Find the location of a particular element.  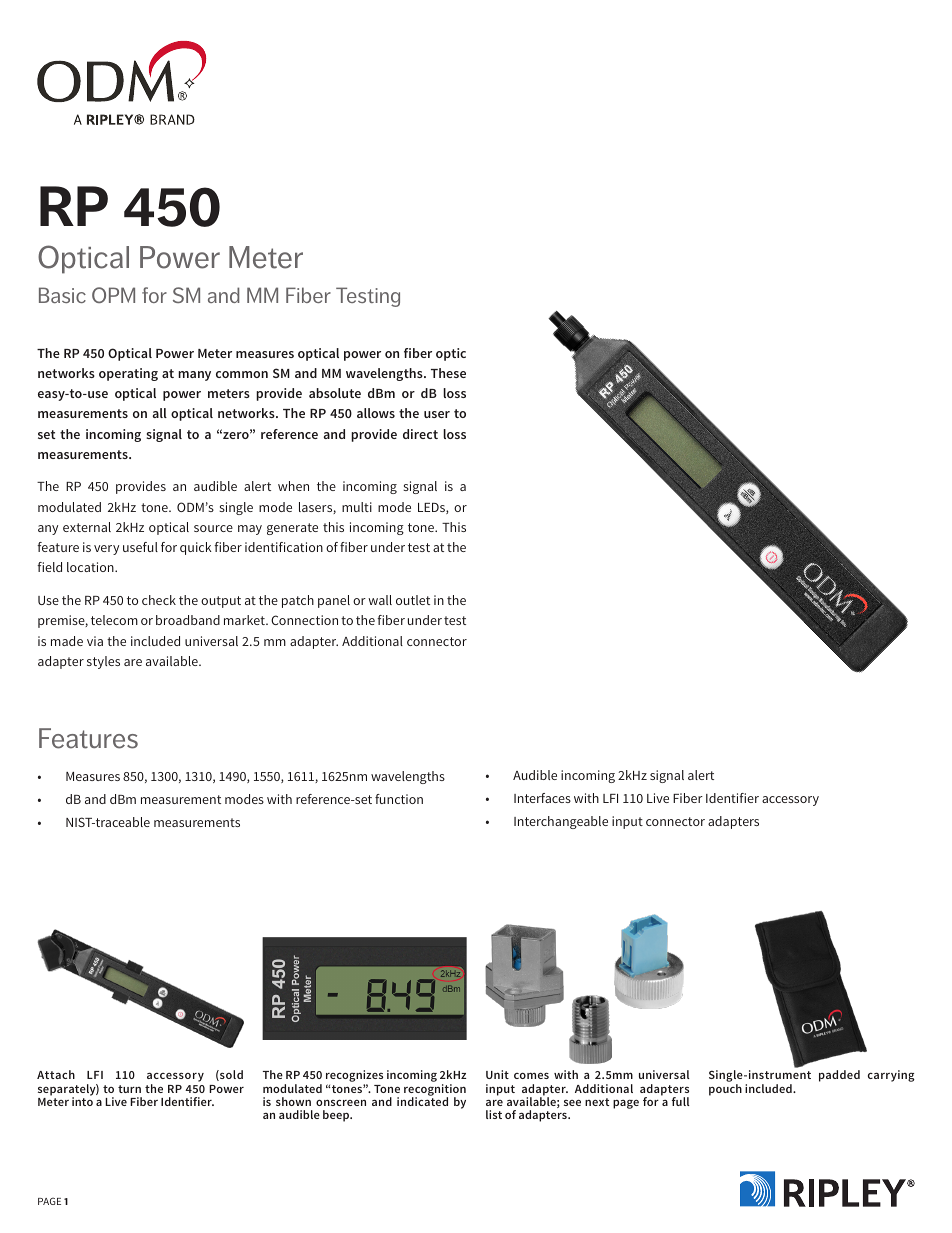

Interchangeable is located at coordinates (561, 822).
